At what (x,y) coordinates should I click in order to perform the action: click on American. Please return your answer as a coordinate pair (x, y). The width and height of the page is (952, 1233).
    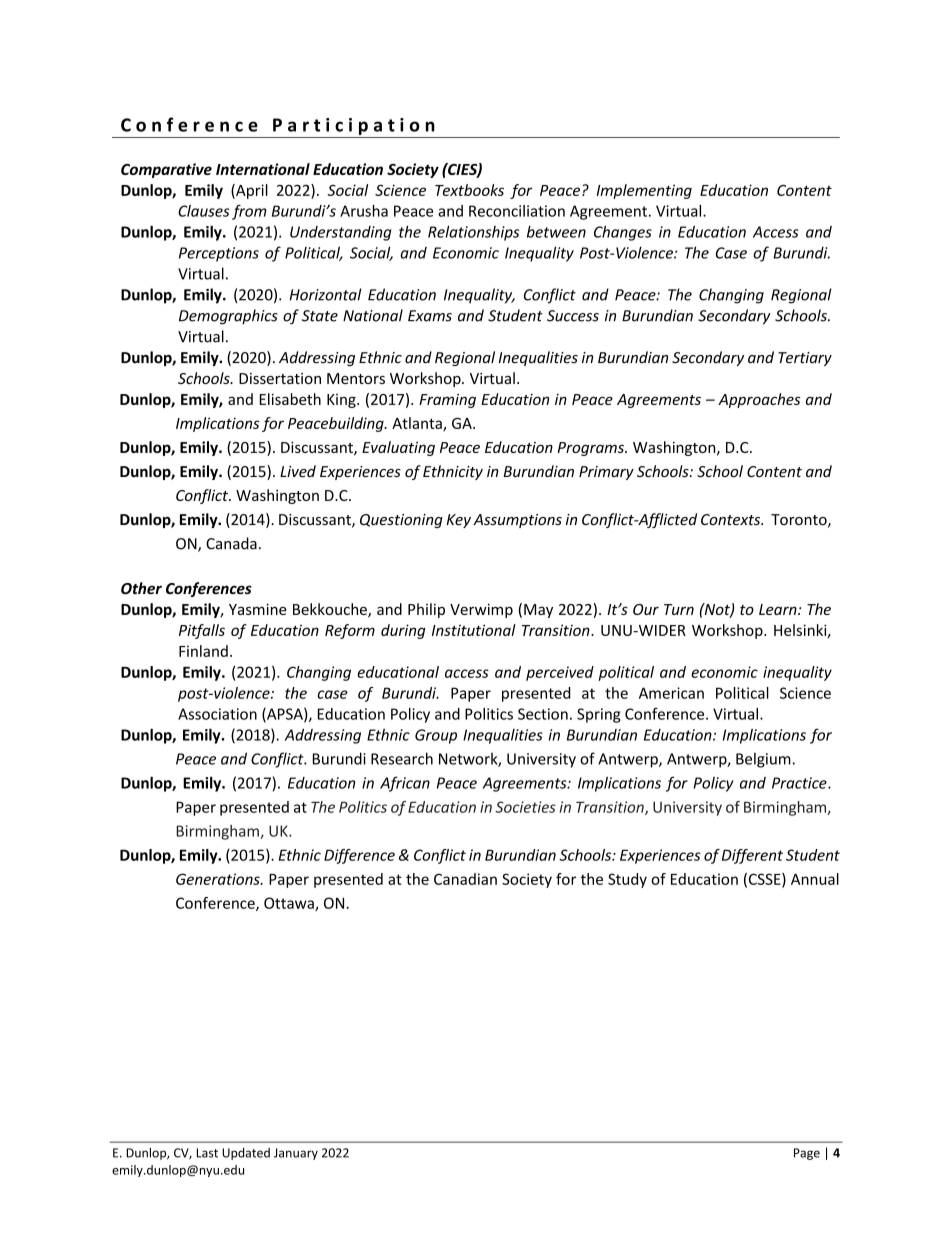
    Looking at the image, I should click on (671, 693).
